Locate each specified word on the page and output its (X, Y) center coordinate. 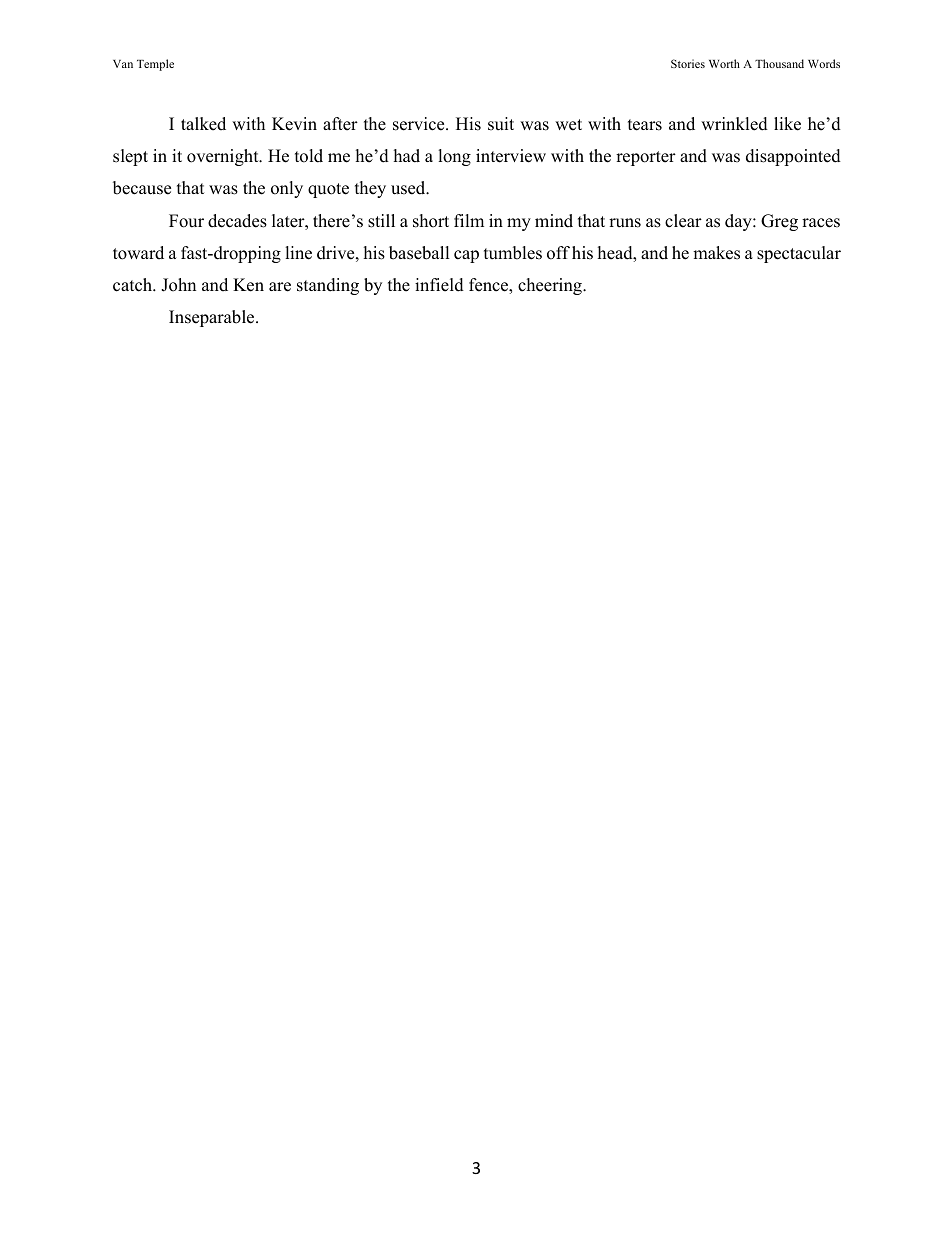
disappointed (793, 157)
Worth (724, 63)
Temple (155, 65)
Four (186, 221)
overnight (224, 157)
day (739, 222)
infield (439, 285)
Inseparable (213, 318)
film (469, 220)
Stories (688, 63)
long (454, 157)
